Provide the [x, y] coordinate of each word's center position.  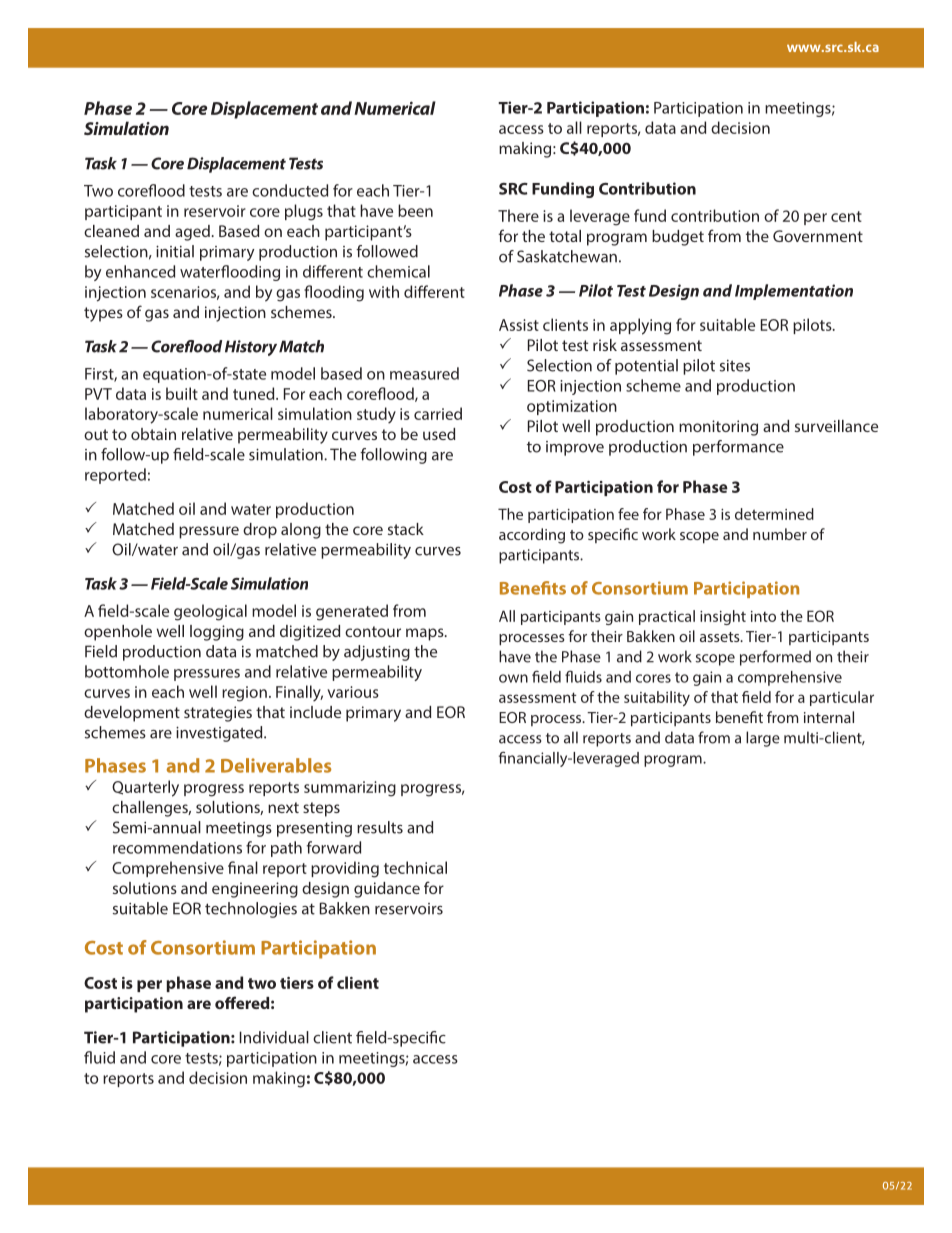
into [763, 616]
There [518, 215]
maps [426, 634]
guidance [387, 890]
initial [175, 251]
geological [210, 612]
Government [818, 236]
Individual [274, 1037]
